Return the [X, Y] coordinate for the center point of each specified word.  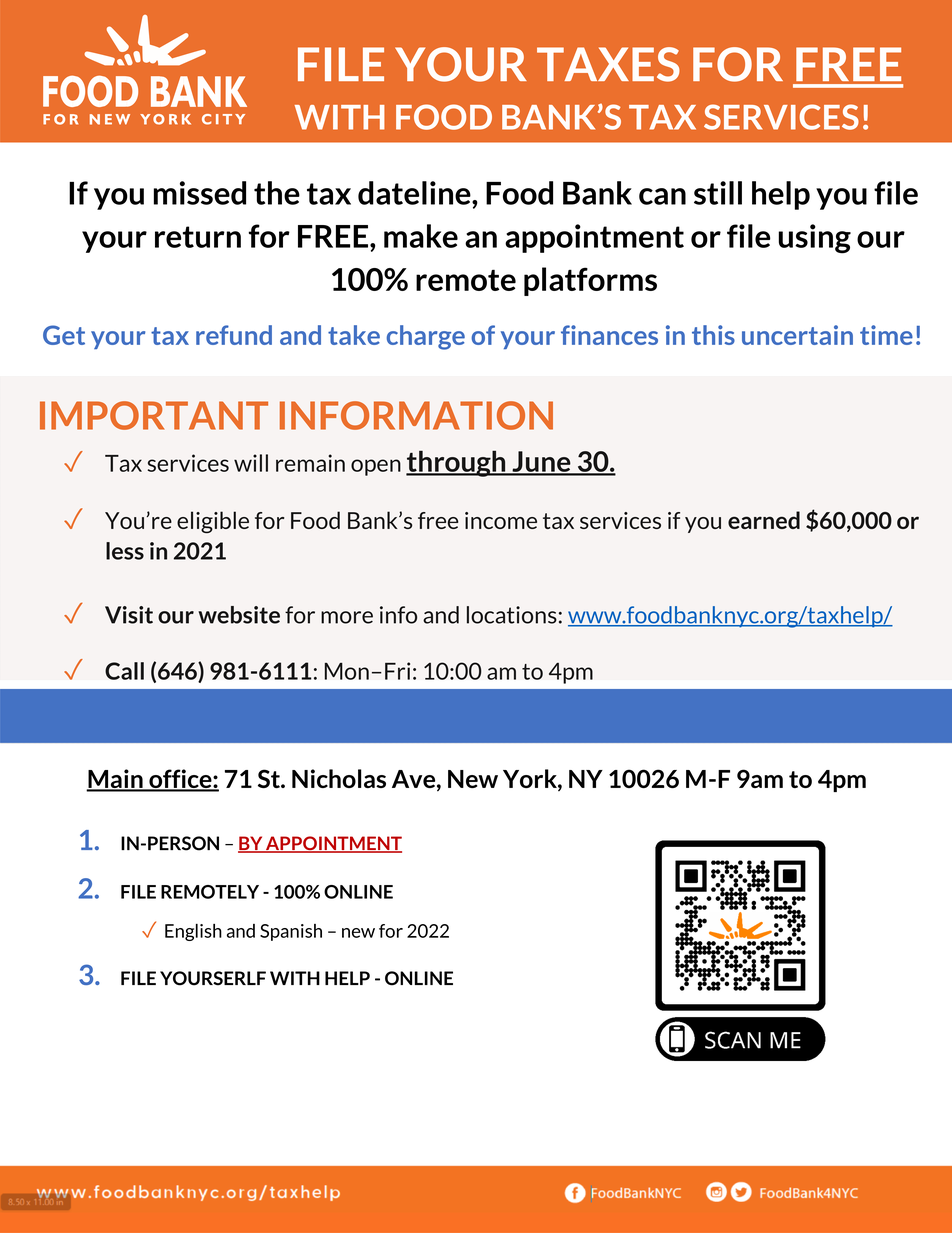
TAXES [608, 64]
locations [512, 615]
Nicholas [339, 778]
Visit [129, 615]
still [718, 193]
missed [200, 193]
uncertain [797, 335]
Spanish [291, 932]
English [193, 932]
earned [764, 520]
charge [426, 337]
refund [234, 335]
